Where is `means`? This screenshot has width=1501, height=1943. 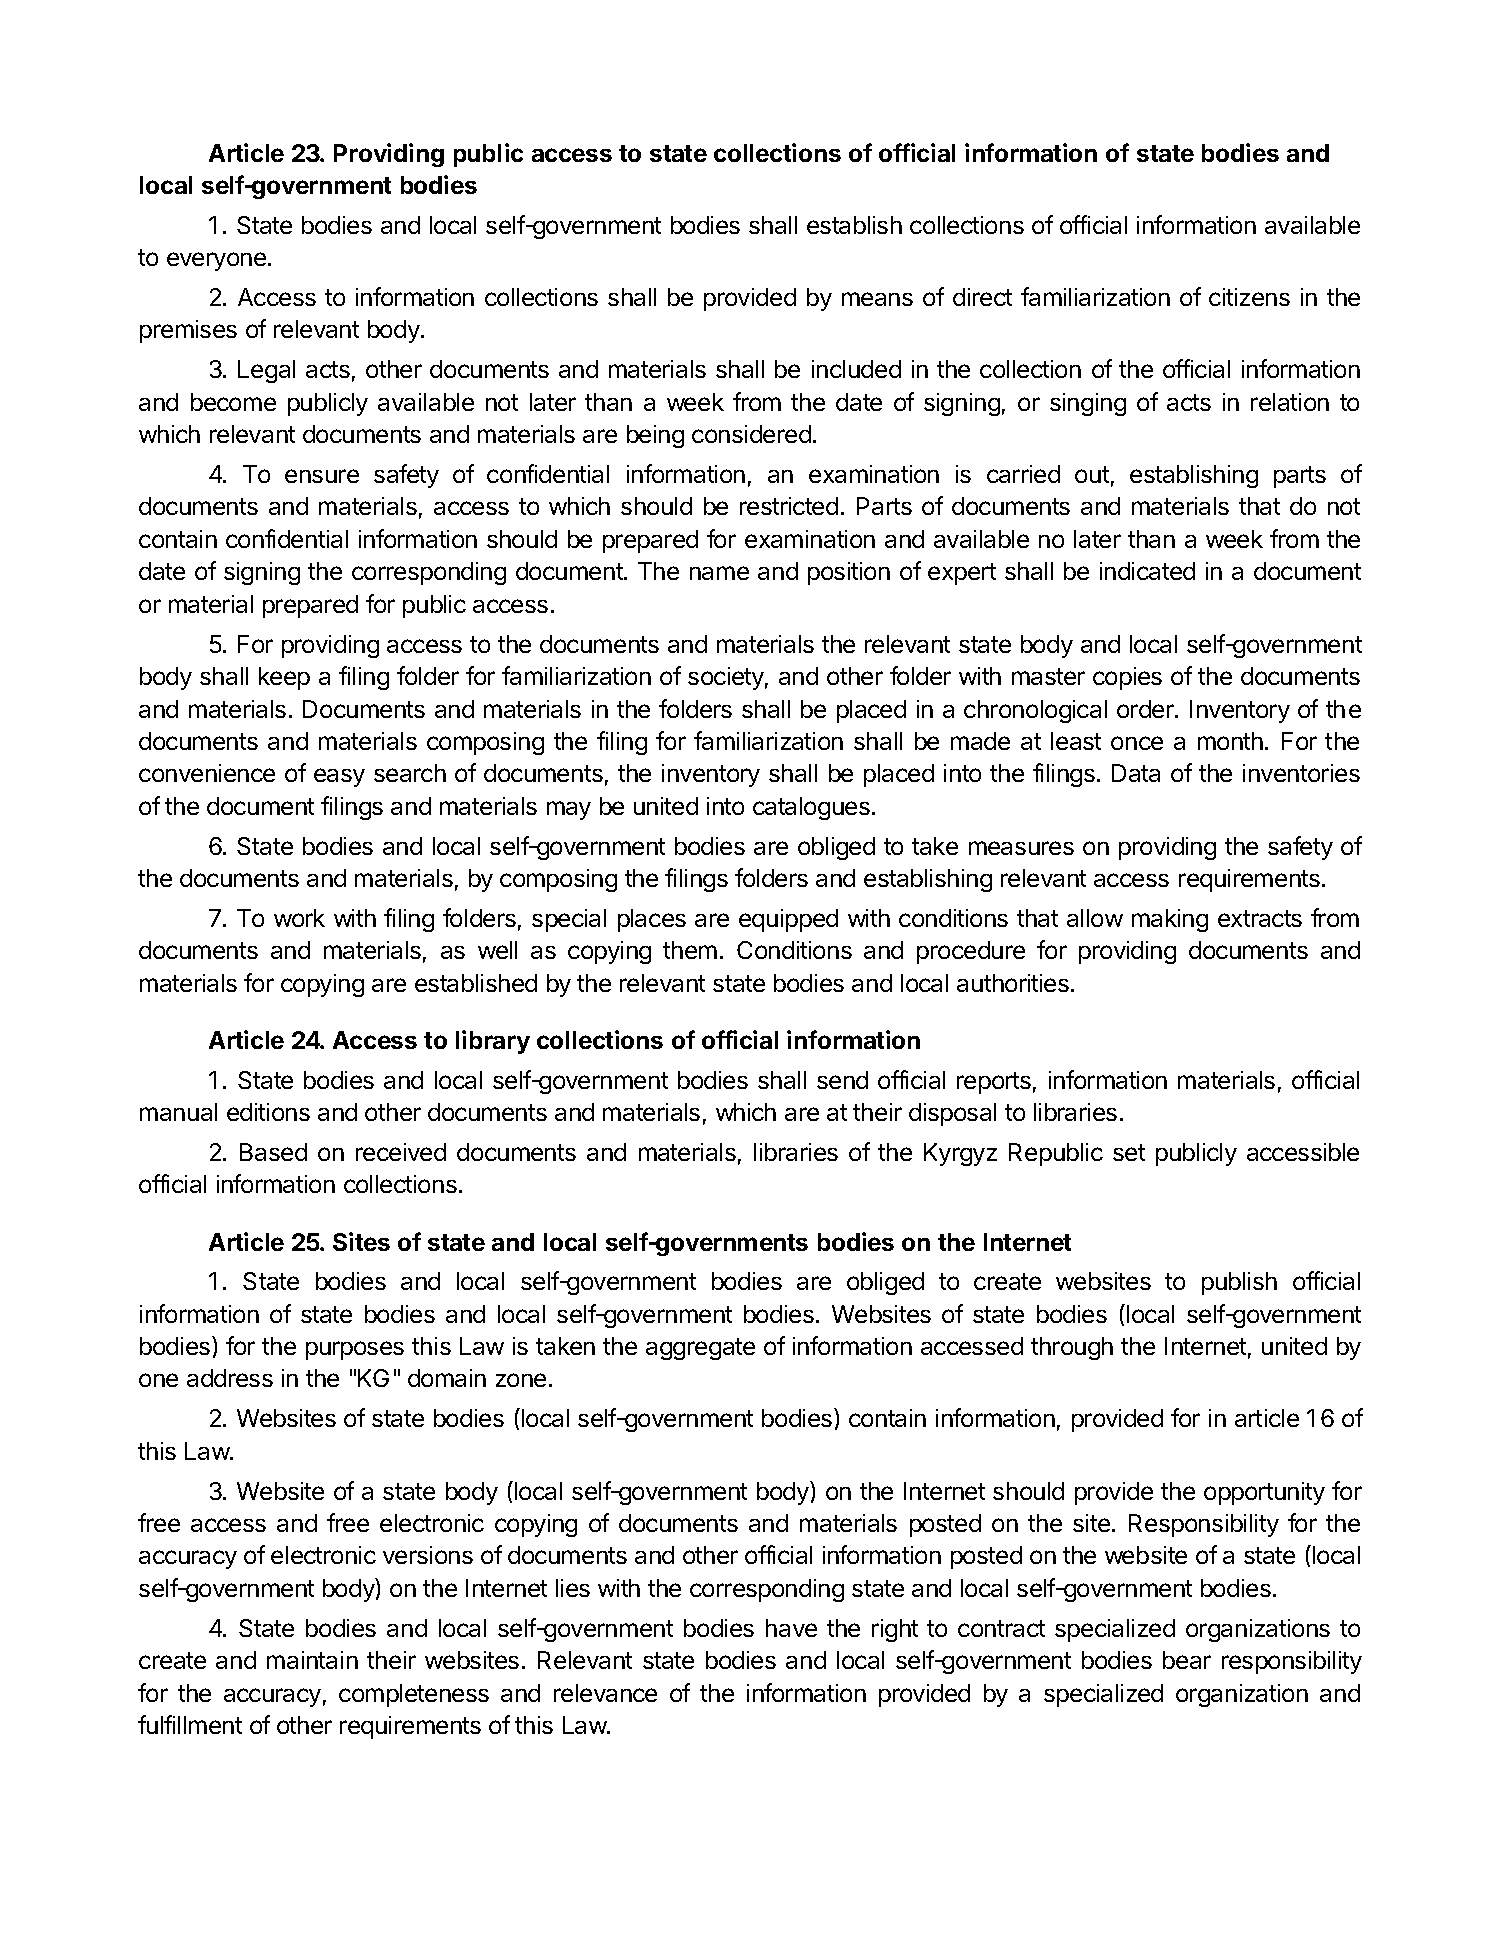 means is located at coordinates (877, 299).
